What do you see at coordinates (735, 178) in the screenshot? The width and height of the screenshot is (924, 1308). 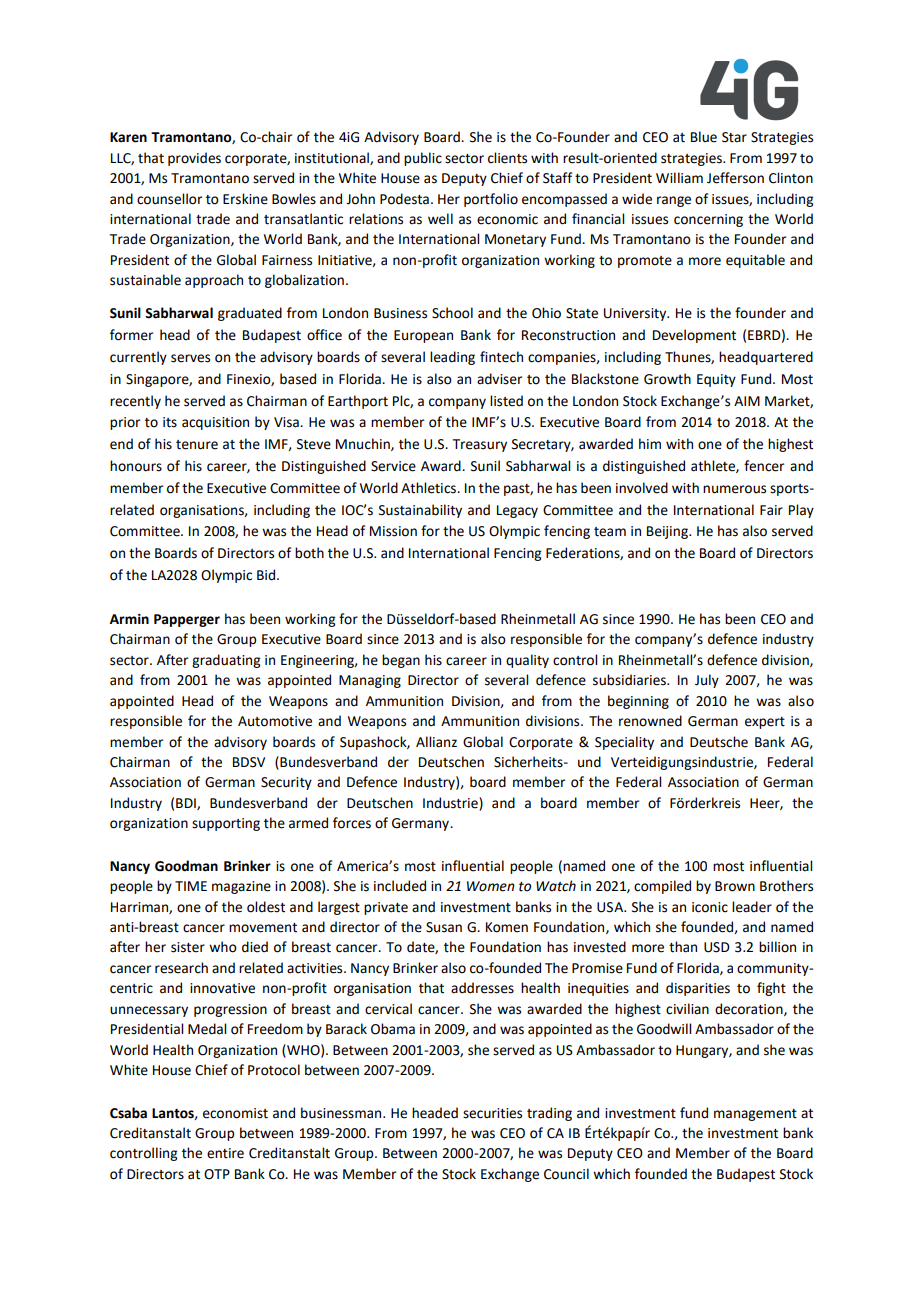 I see `Jefferson` at bounding box center [735, 178].
